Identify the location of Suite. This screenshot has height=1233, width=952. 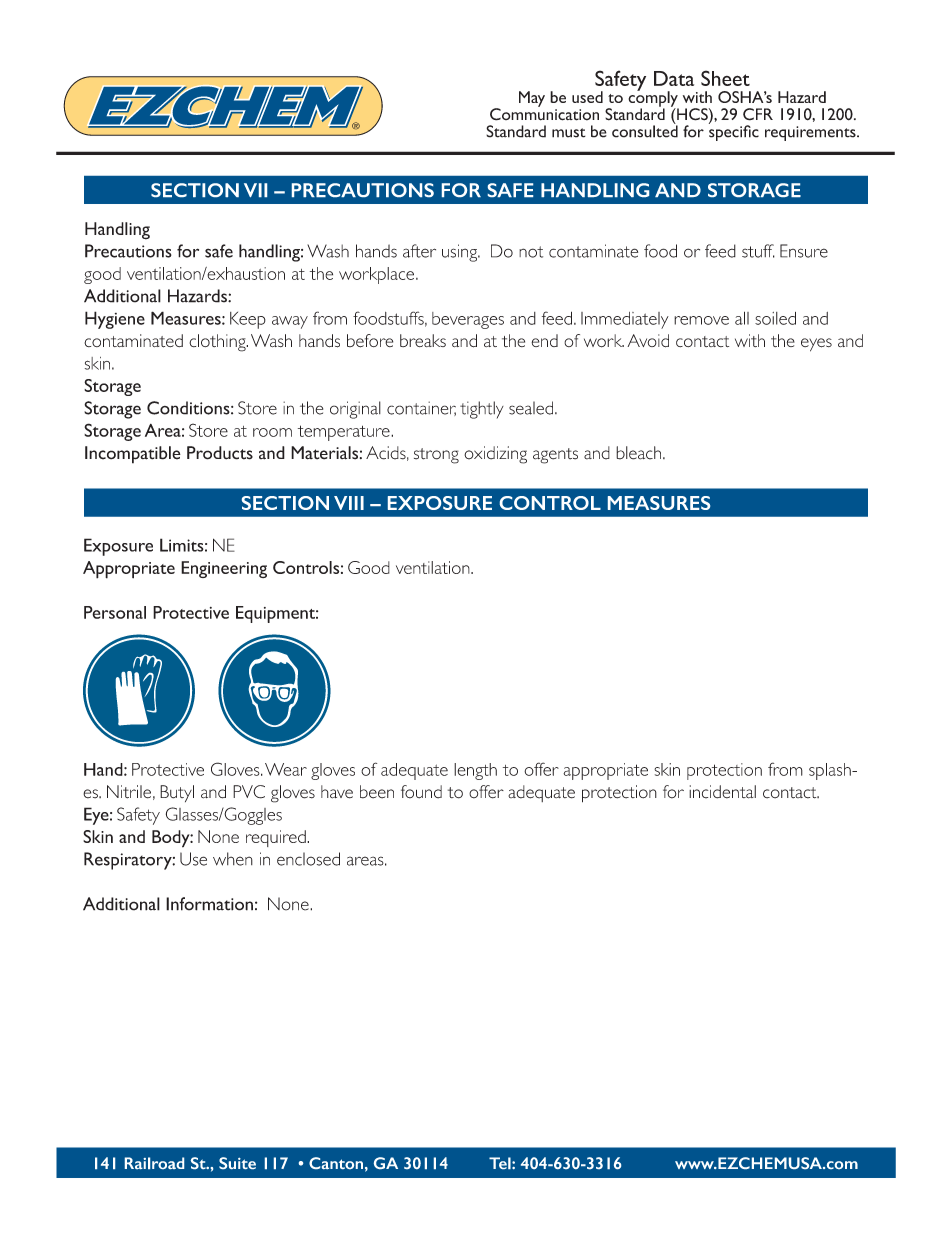
(237, 1163).
